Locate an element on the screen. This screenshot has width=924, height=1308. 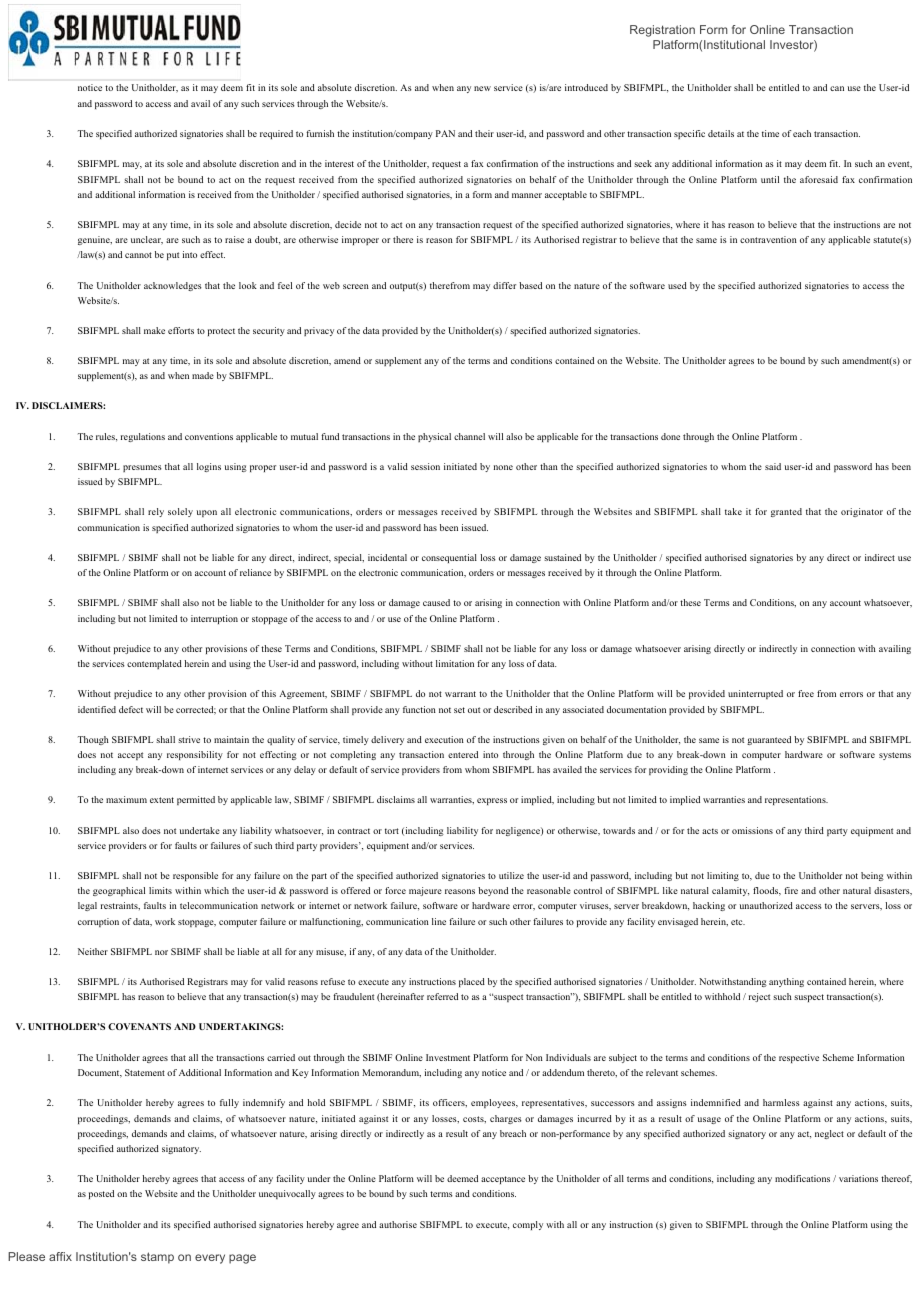
limitation is located at coordinates (455, 663).
